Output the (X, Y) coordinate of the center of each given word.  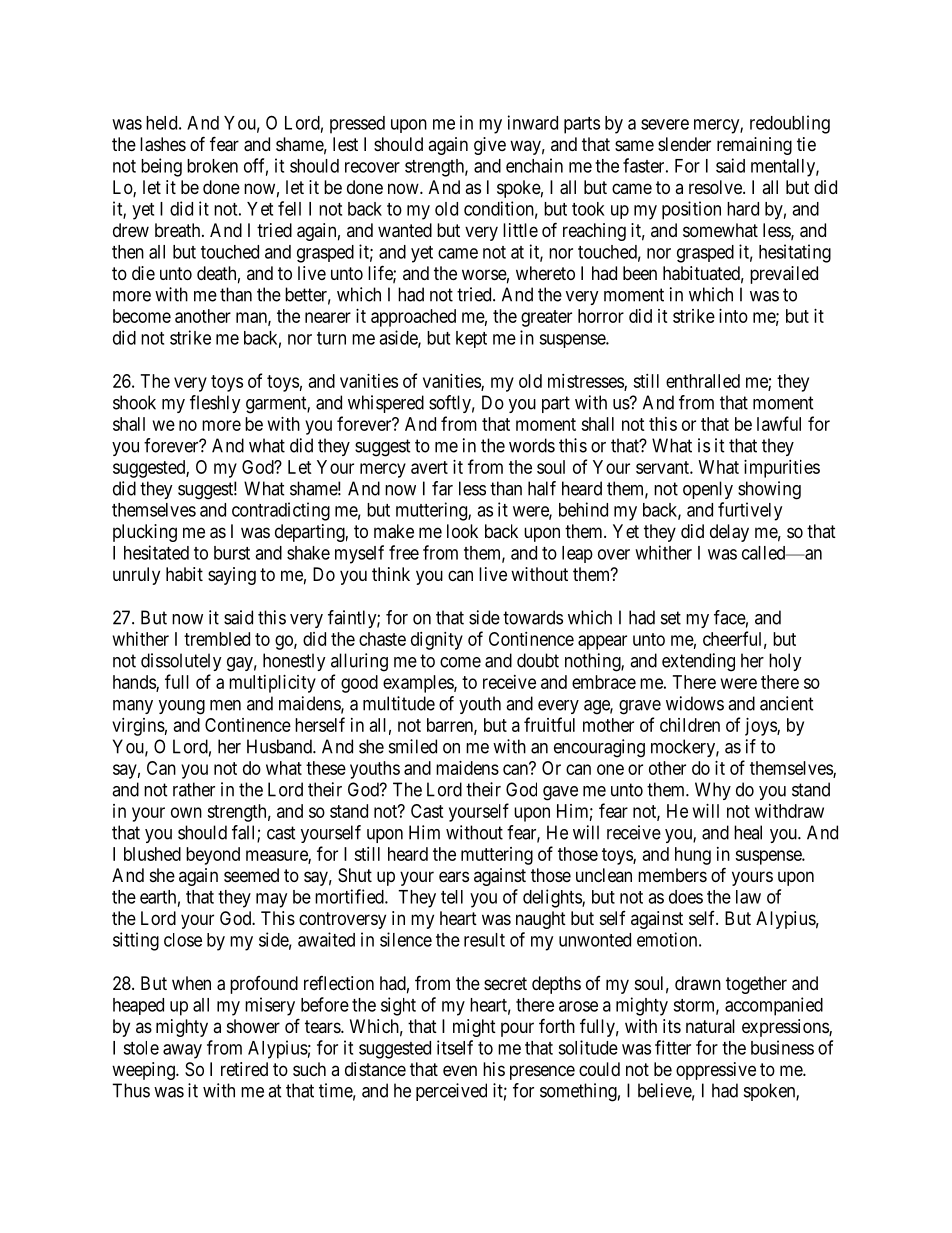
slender (684, 144)
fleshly (215, 404)
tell (452, 897)
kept (471, 339)
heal (748, 832)
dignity (437, 641)
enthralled (703, 381)
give (490, 146)
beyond (213, 856)
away (182, 1051)
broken (212, 166)
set (671, 618)
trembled (217, 639)
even (460, 1070)
